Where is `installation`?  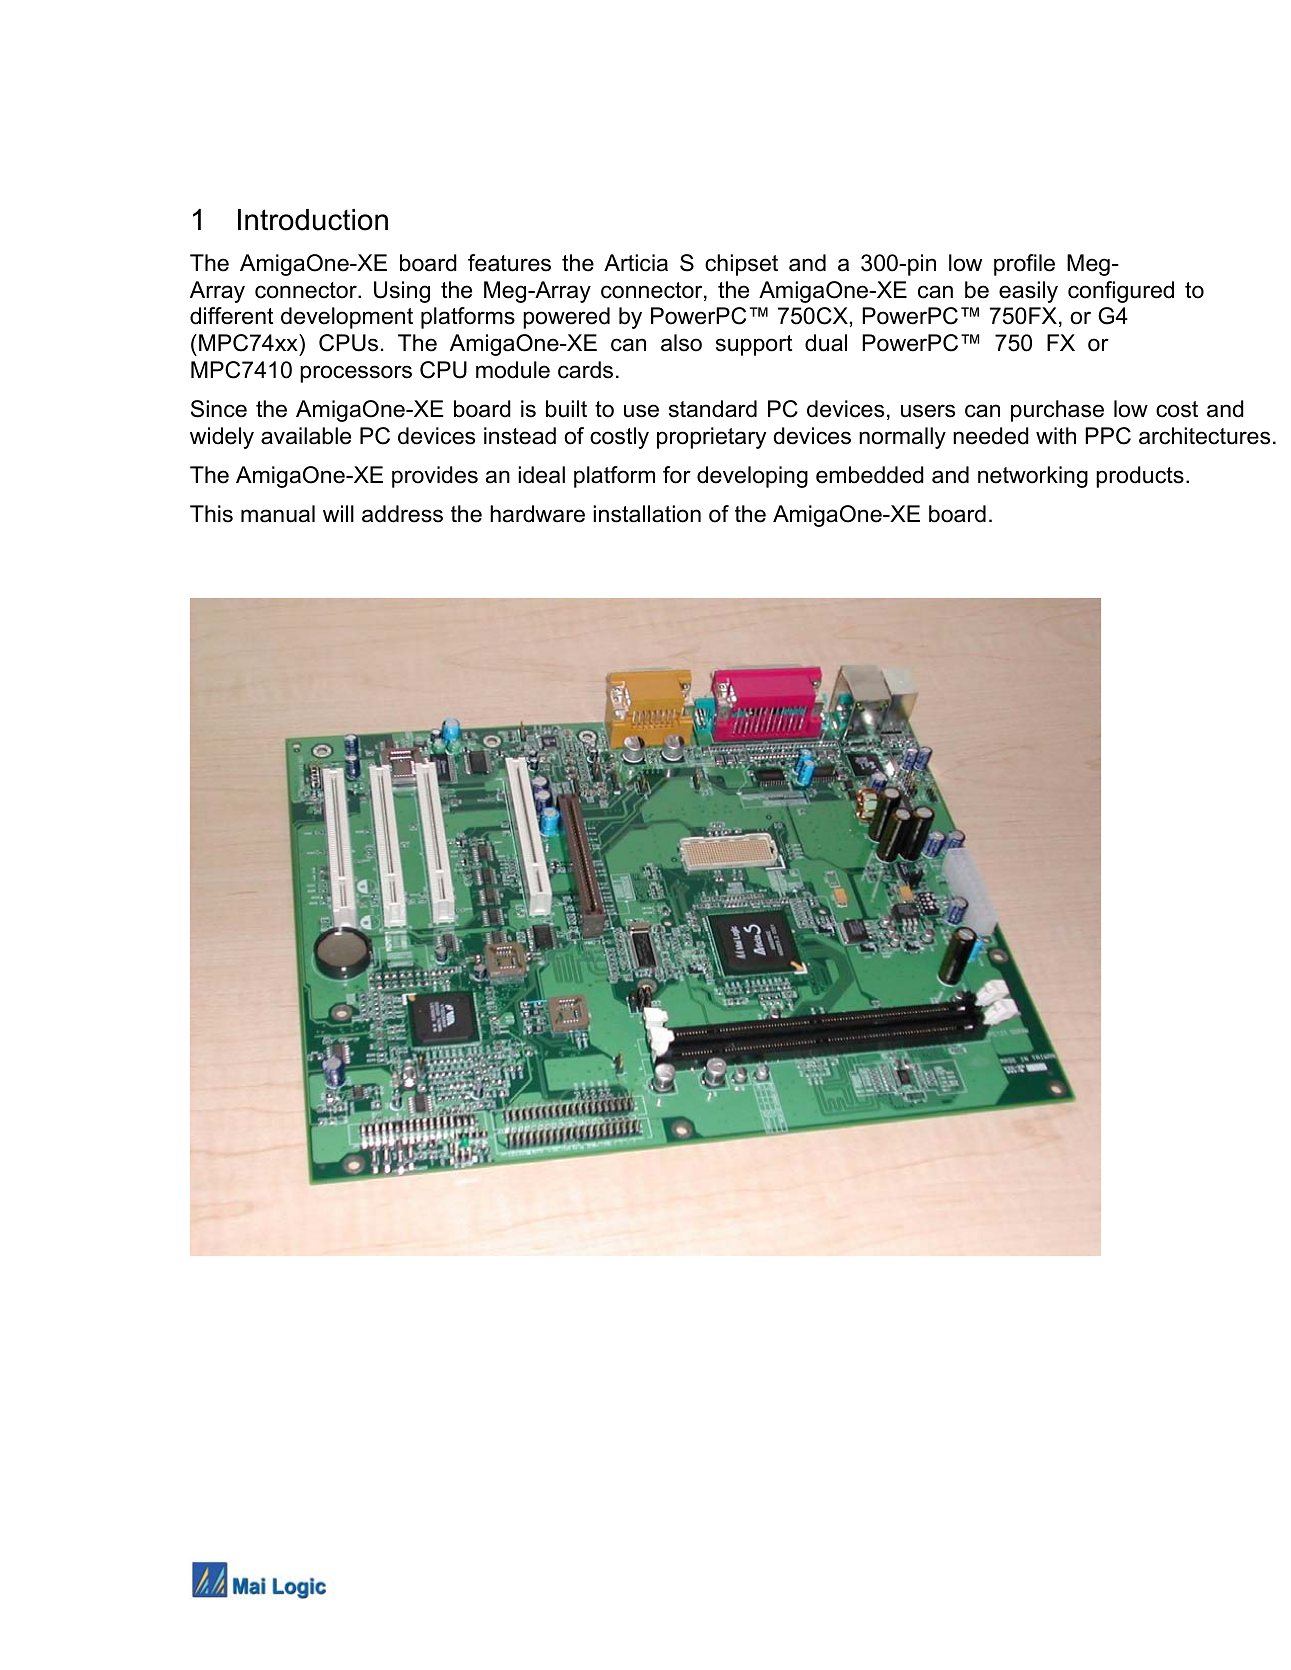 installation is located at coordinates (647, 514).
